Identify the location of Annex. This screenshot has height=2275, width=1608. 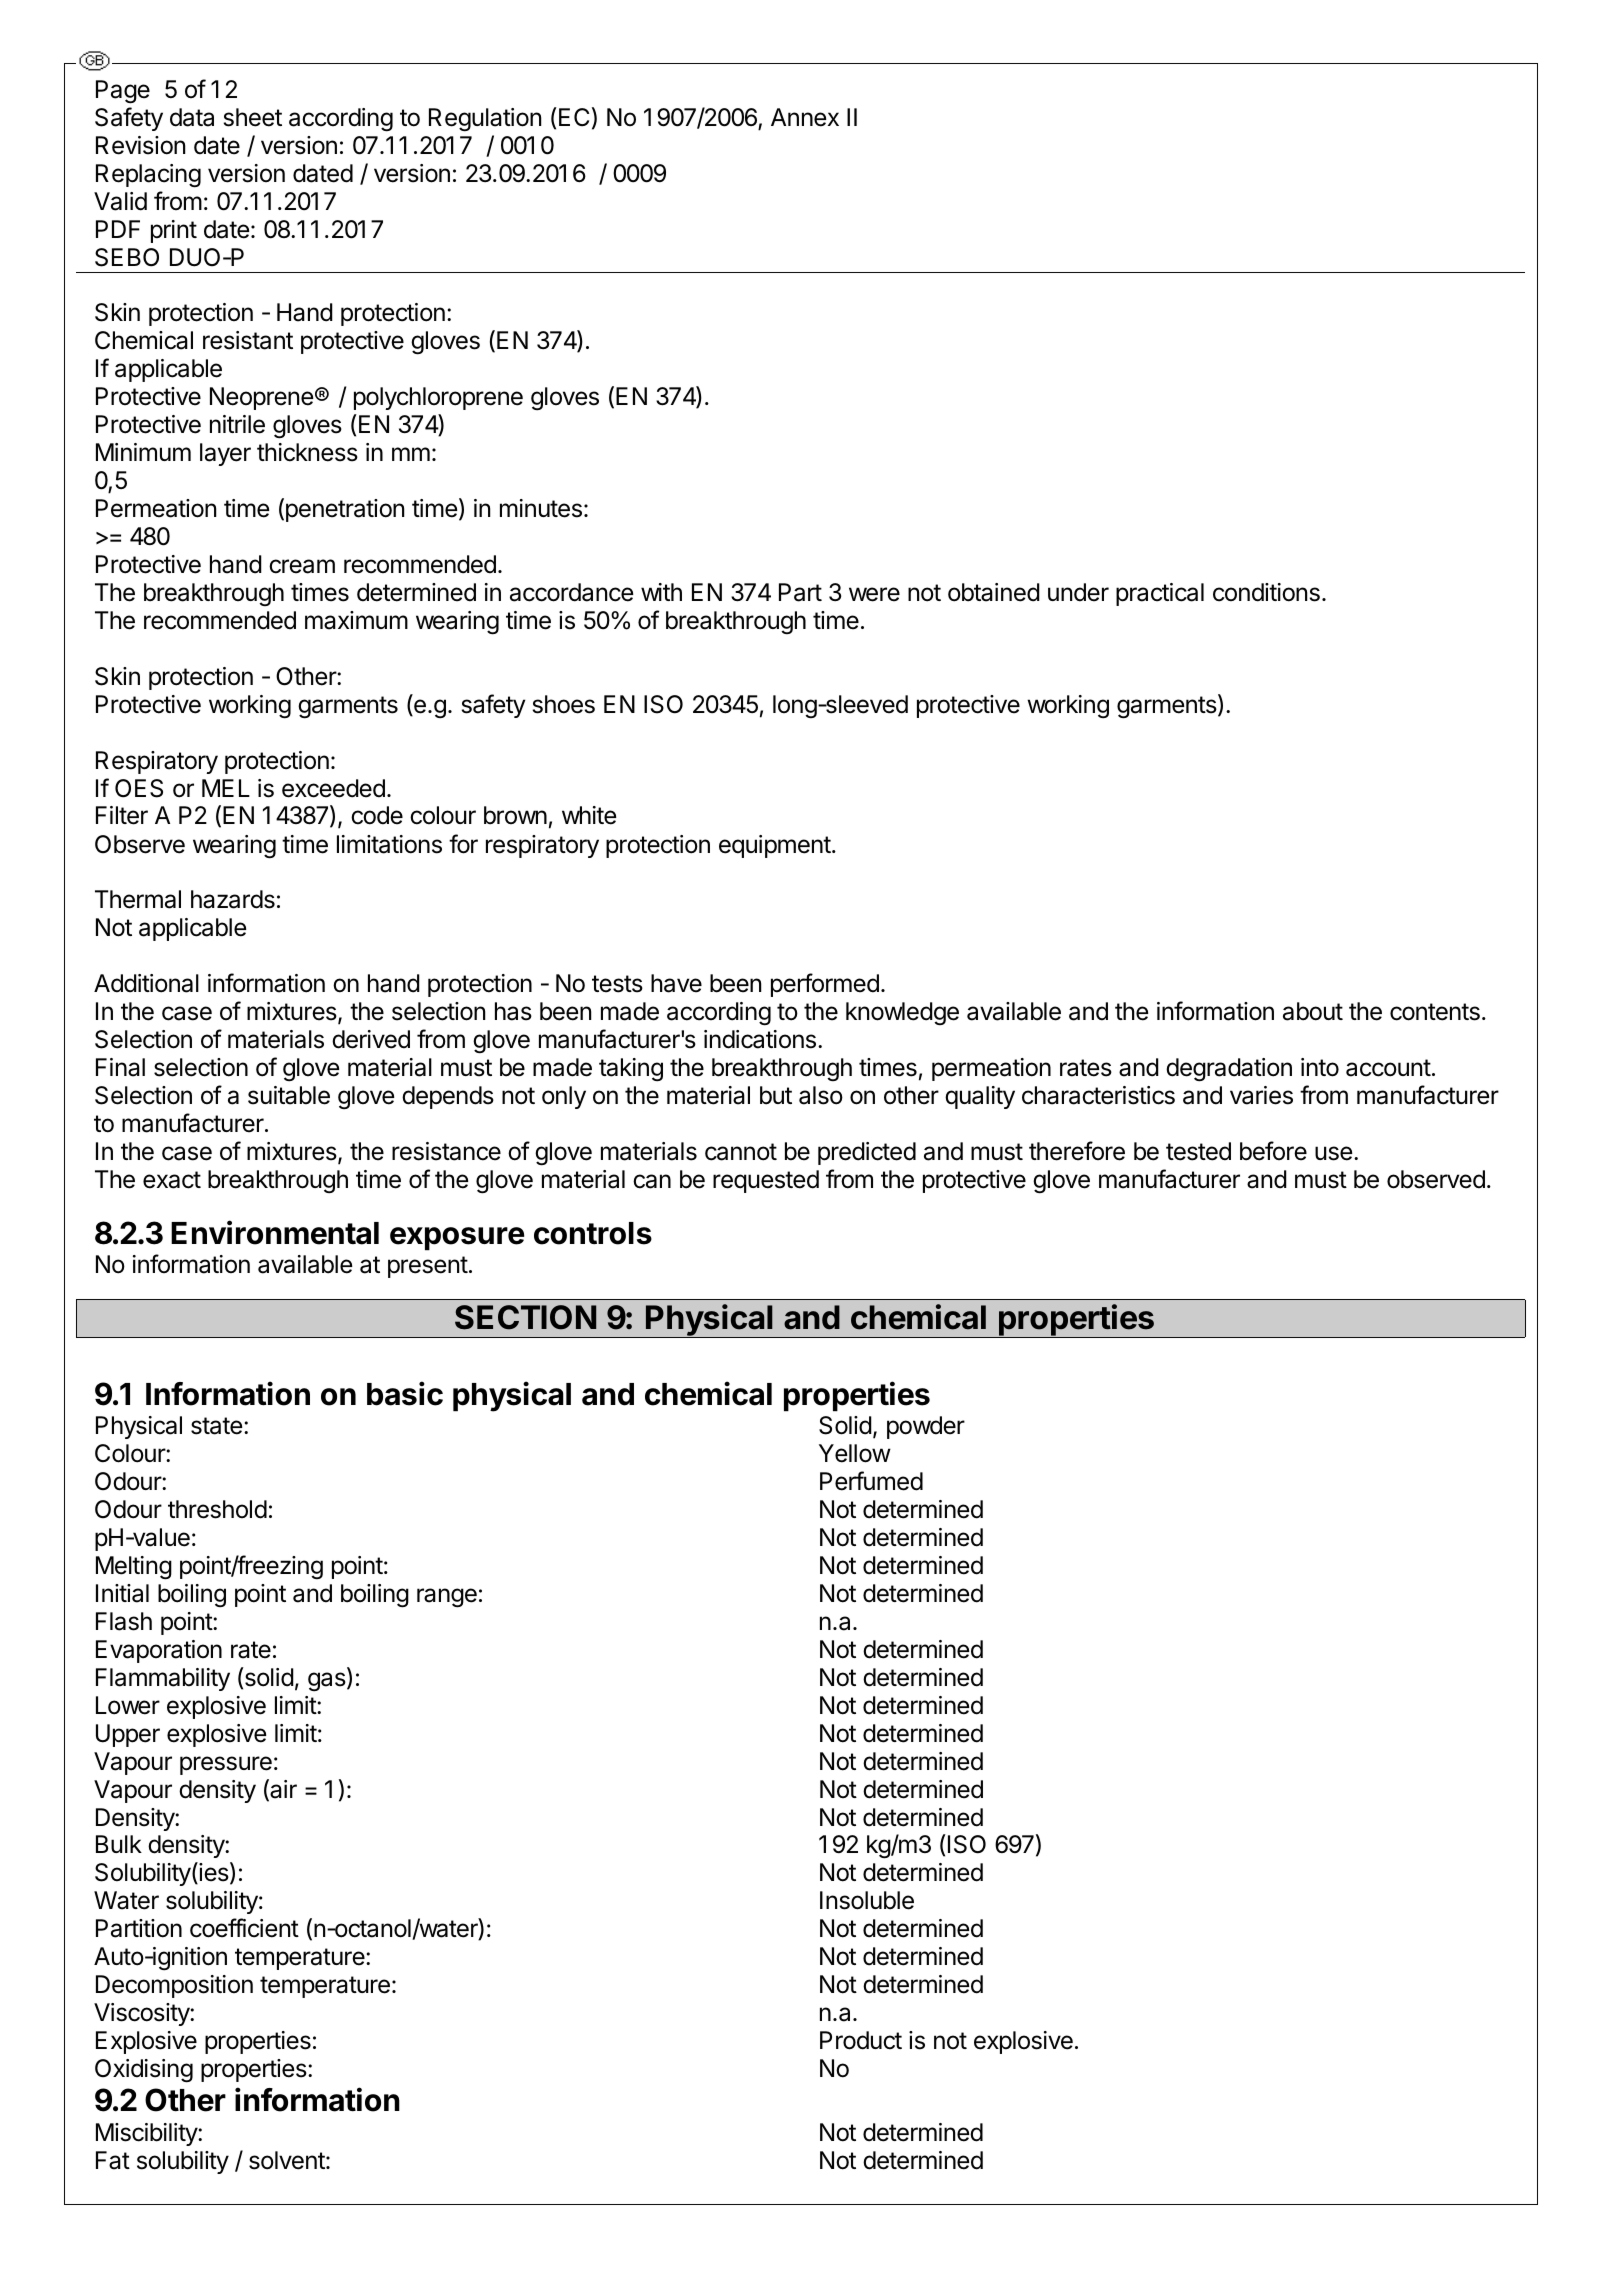
(805, 117).
